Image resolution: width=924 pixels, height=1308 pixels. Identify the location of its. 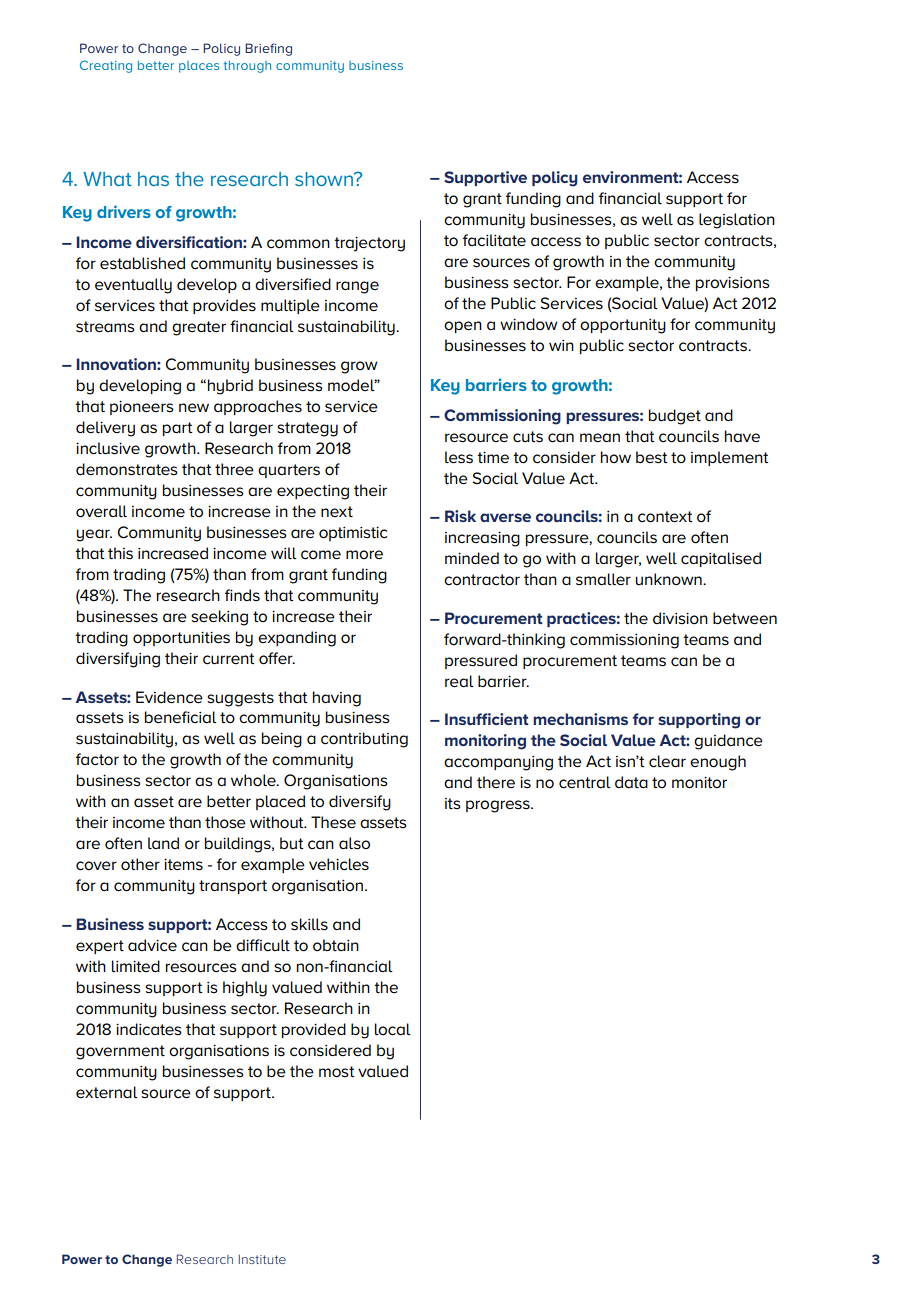
(453, 804).
